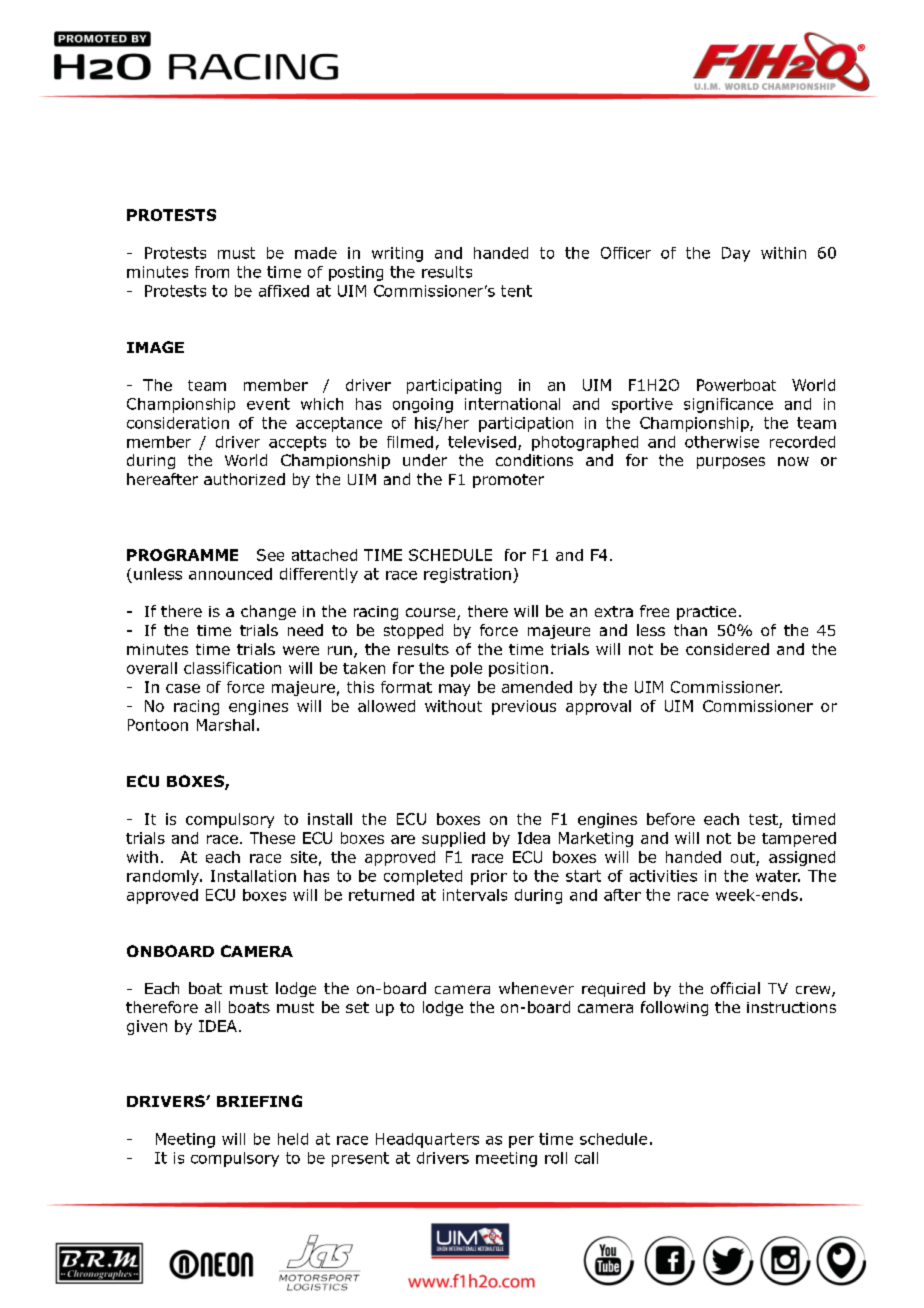 The height and width of the image is (1308, 924). I want to click on tent, so click(516, 291).
